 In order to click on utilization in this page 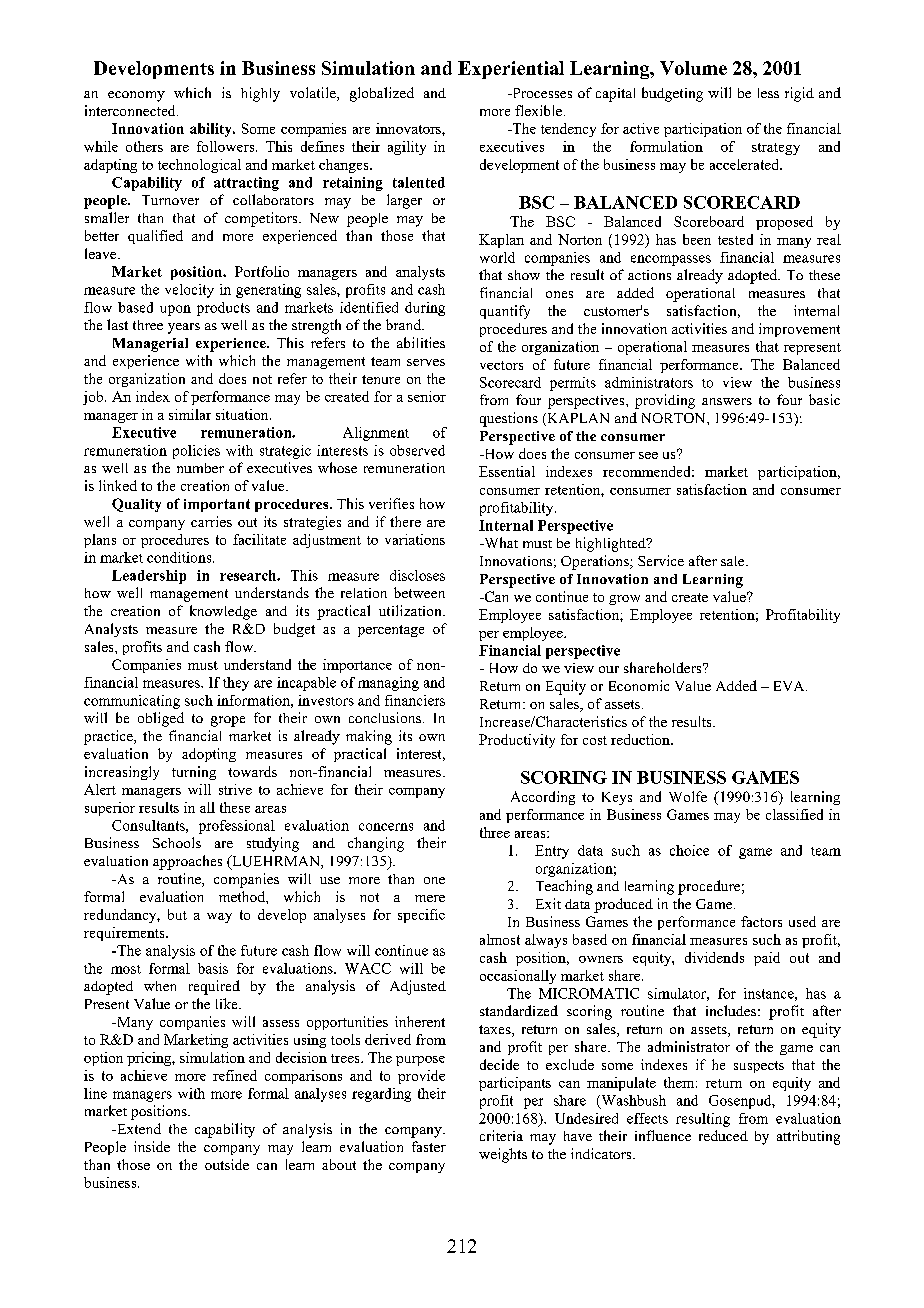, I will do `click(411, 610)`.
